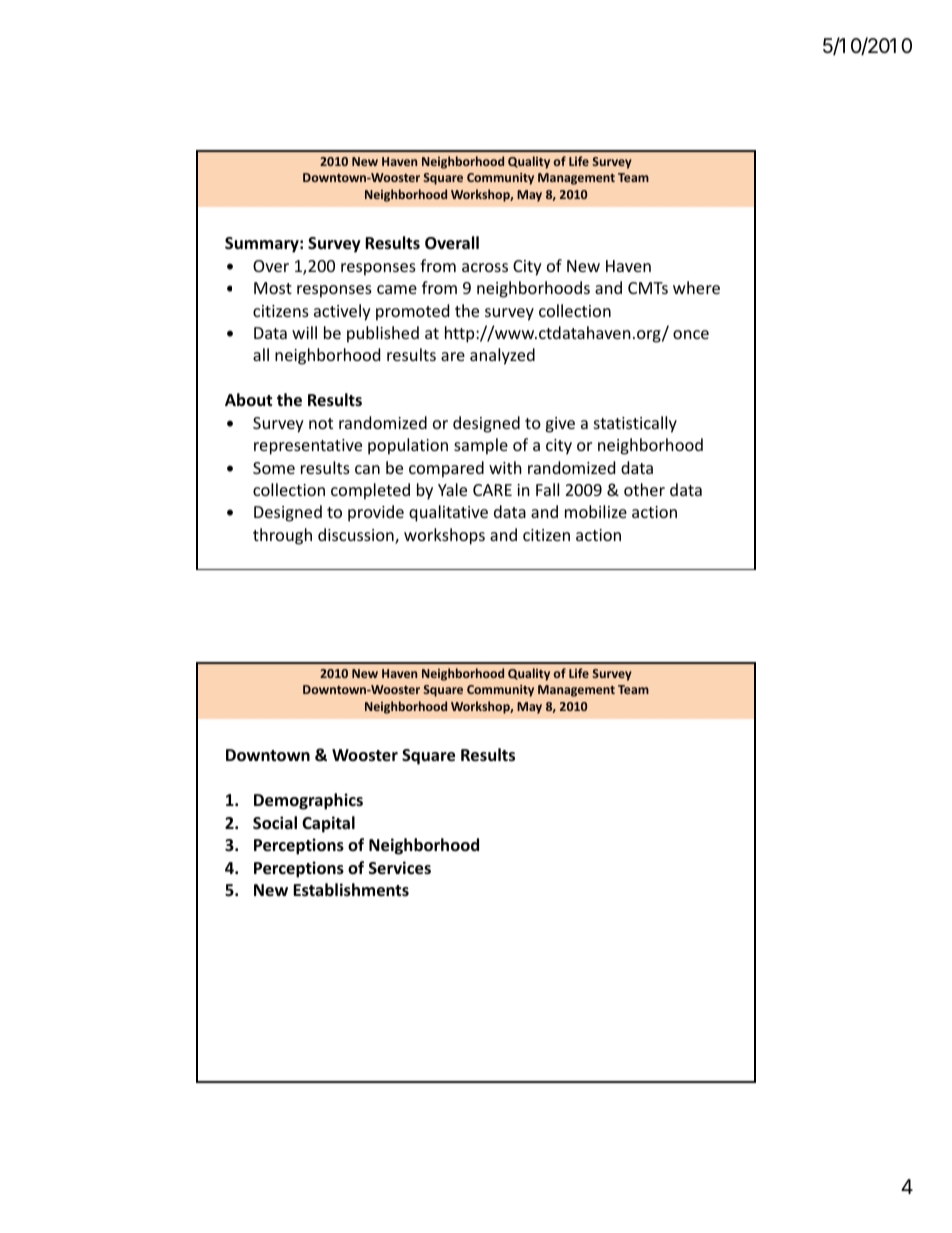  Describe the element at coordinates (635, 424) in the screenshot. I see `statistically` at that location.
